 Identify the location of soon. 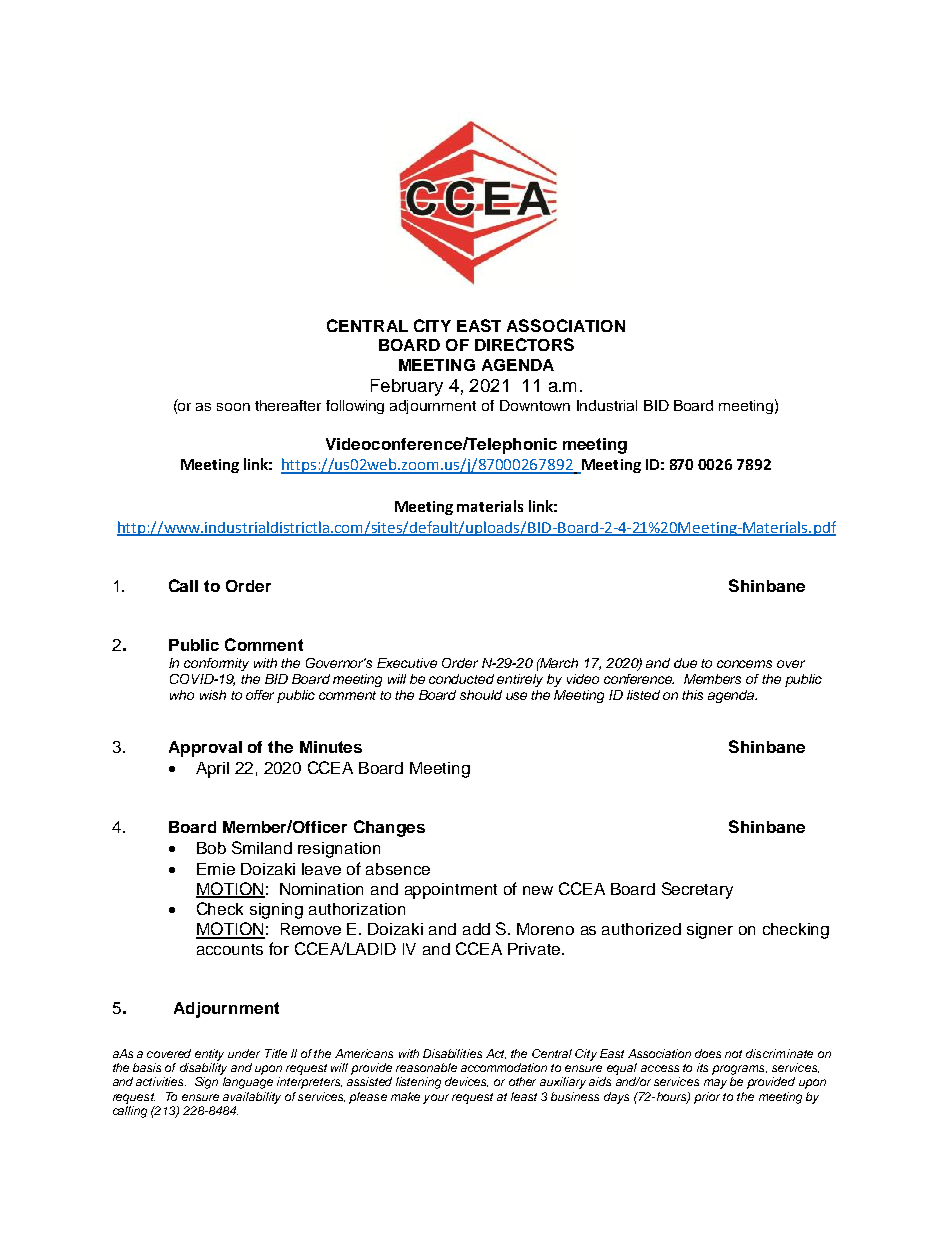
(233, 407).
